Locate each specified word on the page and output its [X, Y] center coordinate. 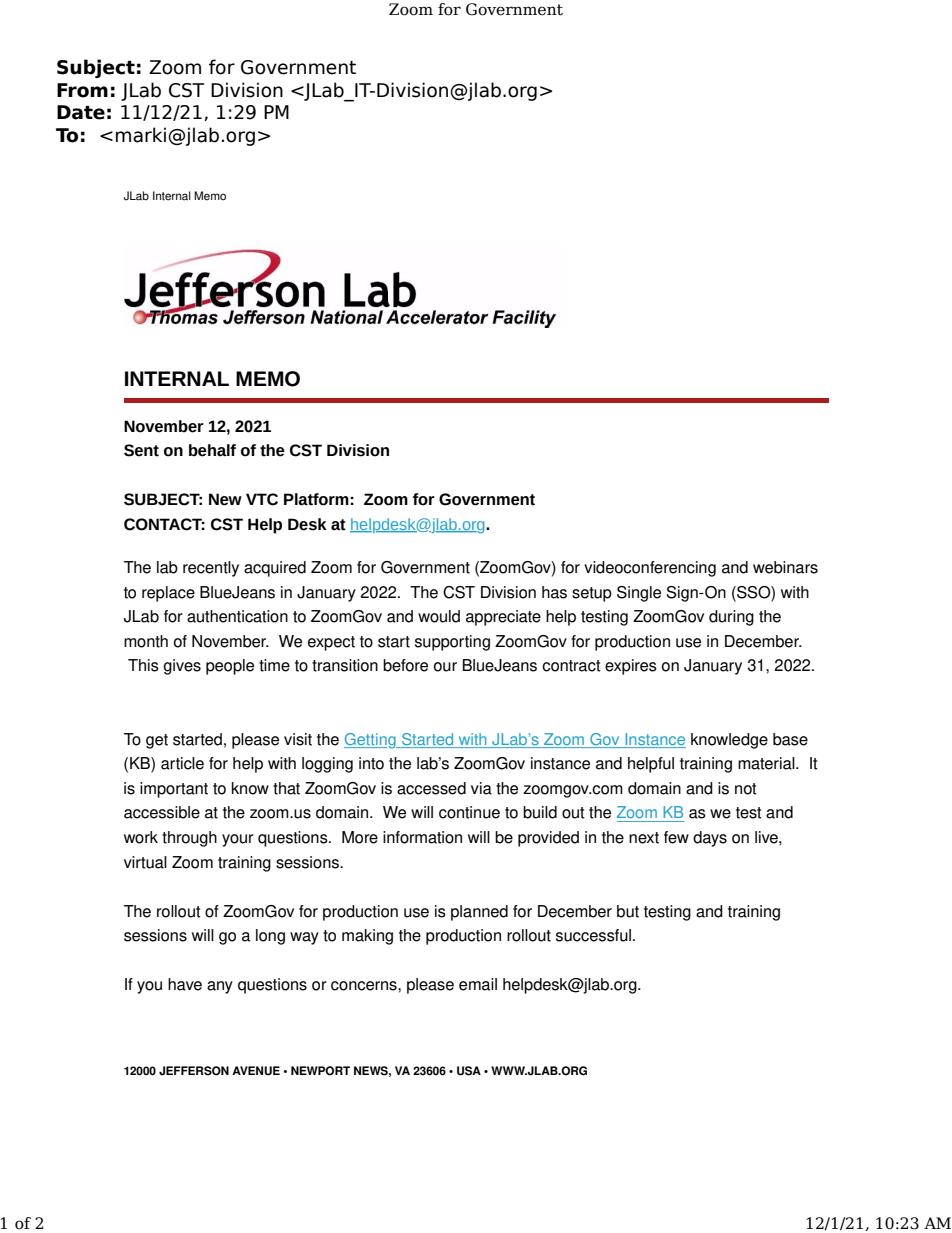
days [710, 839]
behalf [212, 450]
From [82, 90]
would [439, 616]
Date [81, 112]
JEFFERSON [194, 1071]
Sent [141, 450]
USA [469, 1071]
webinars [785, 567]
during [731, 618]
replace [168, 594]
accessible [162, 812]
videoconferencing [650, 569]
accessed [431, 788]
